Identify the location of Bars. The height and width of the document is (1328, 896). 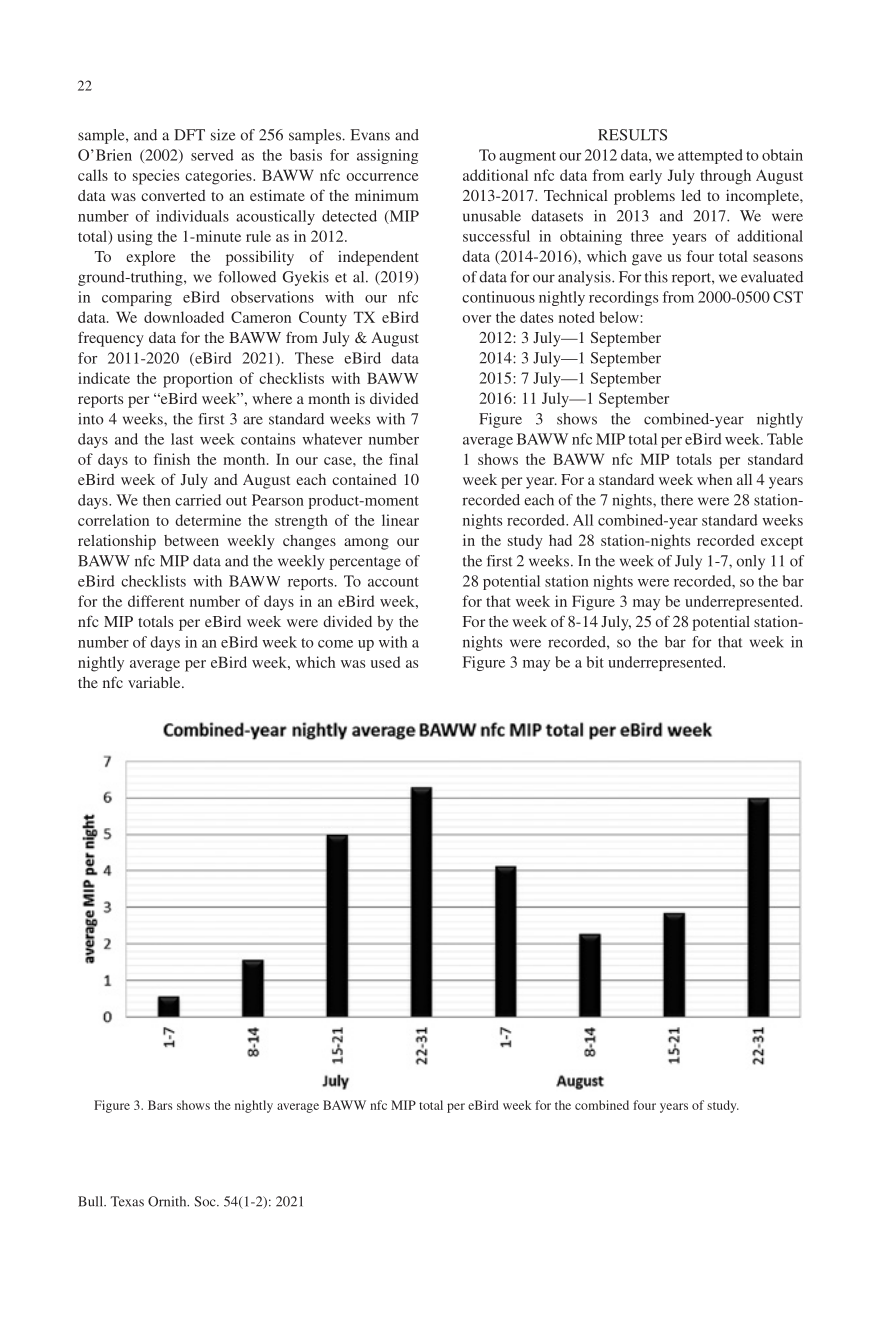
(160, 1105).
